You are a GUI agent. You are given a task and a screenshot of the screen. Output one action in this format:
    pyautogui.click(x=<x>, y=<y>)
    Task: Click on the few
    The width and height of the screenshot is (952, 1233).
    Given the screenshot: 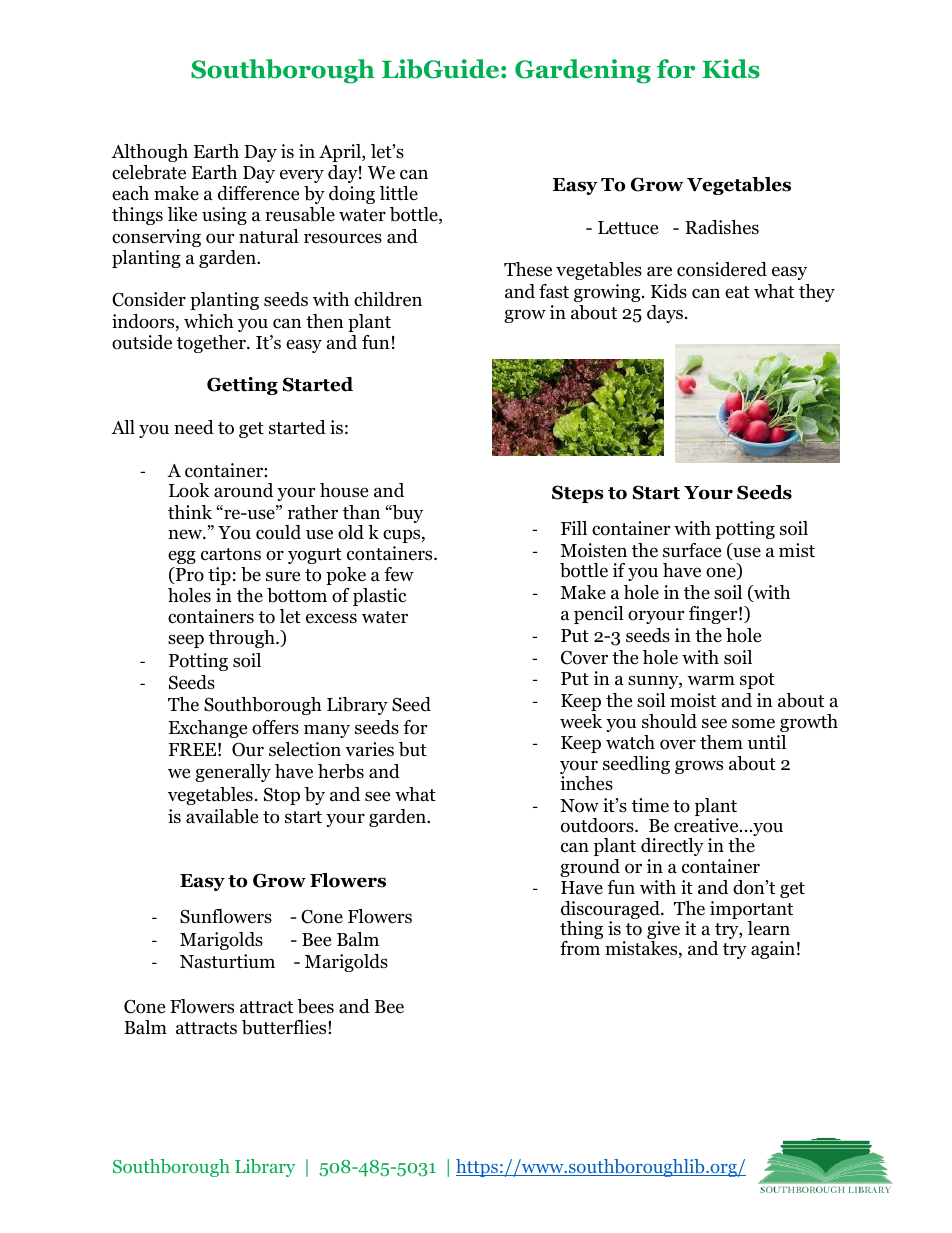 What is the action you would take?
    pyautogui.click(x=399, y=574)
